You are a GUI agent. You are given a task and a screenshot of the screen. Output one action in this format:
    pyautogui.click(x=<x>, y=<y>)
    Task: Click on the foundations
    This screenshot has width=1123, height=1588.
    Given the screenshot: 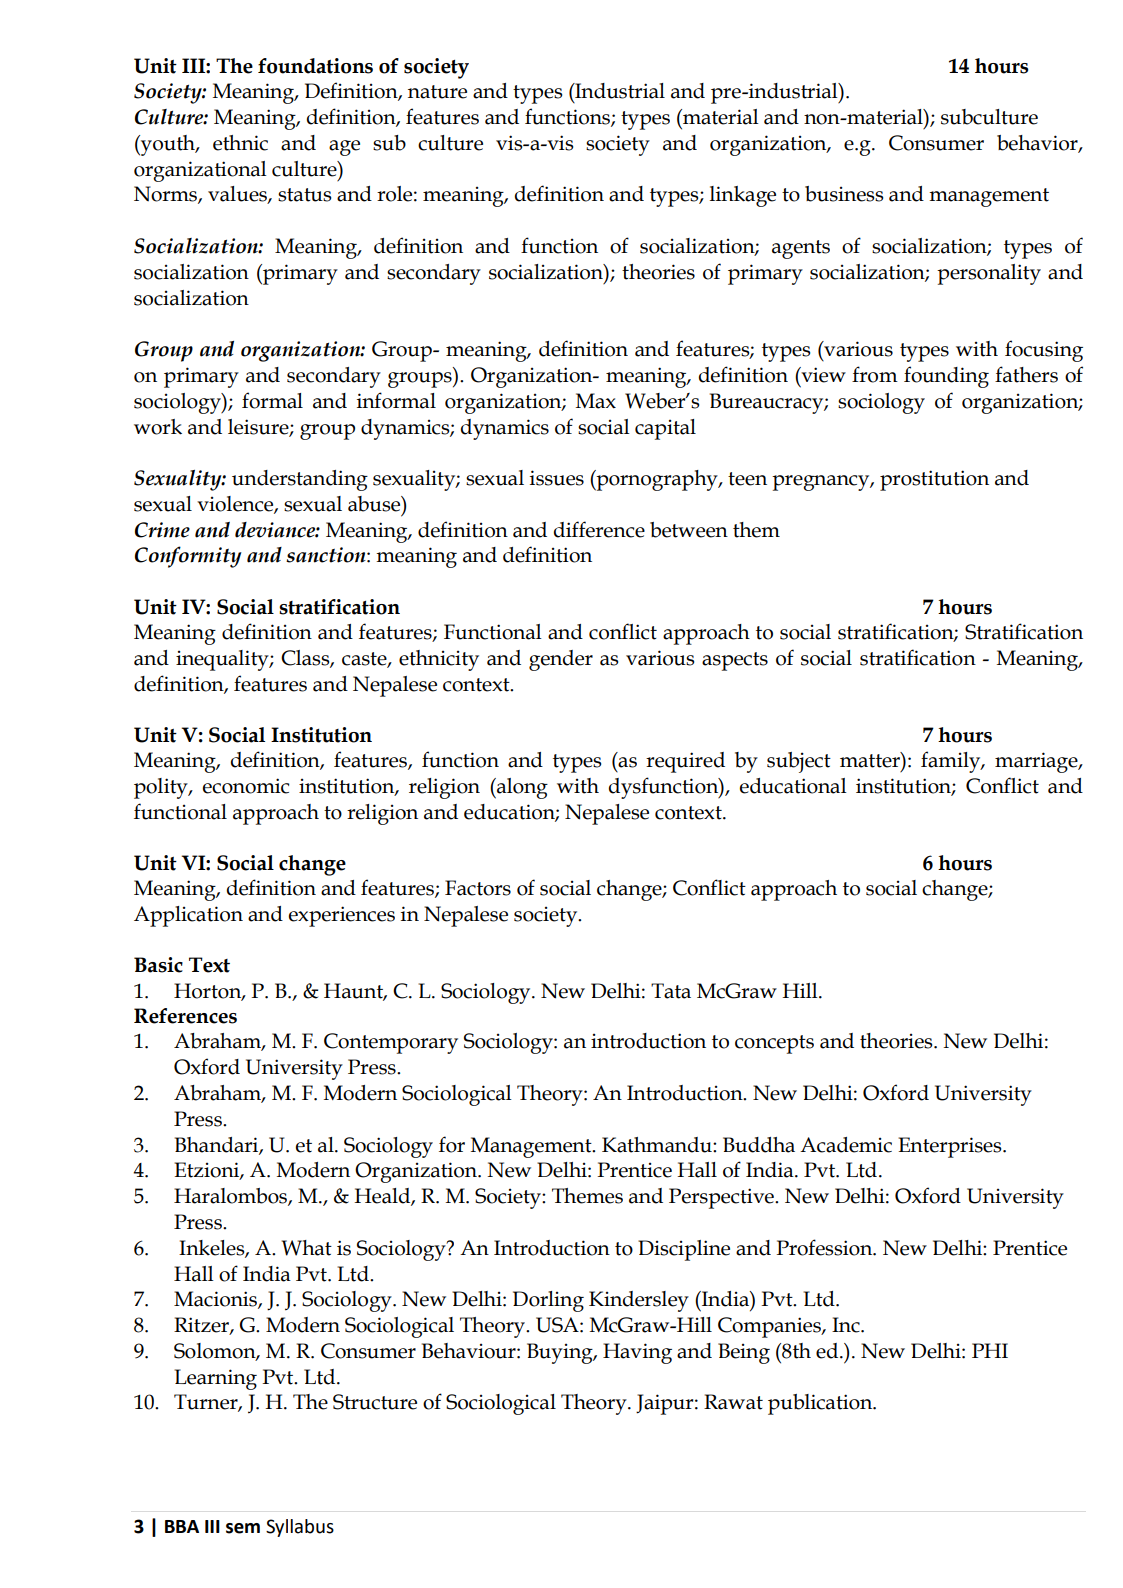 What is the action you would take?
    pyautogui.click(x=315, y=66)
